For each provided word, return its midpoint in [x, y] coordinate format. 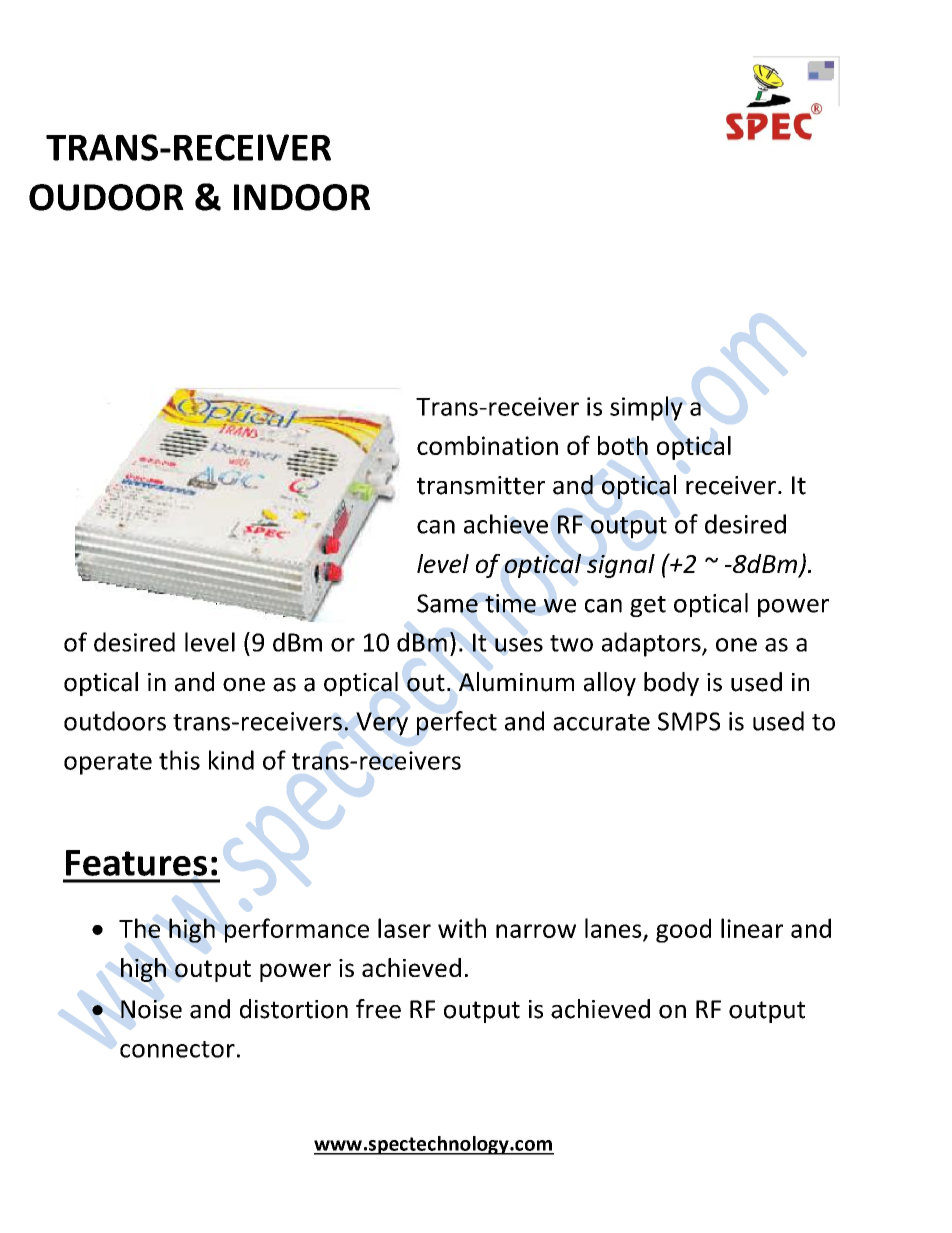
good [683, 930]
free [378, 1009]
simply [646, 408]
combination [487, 445]
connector [177, 1049]
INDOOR [302, 197]
